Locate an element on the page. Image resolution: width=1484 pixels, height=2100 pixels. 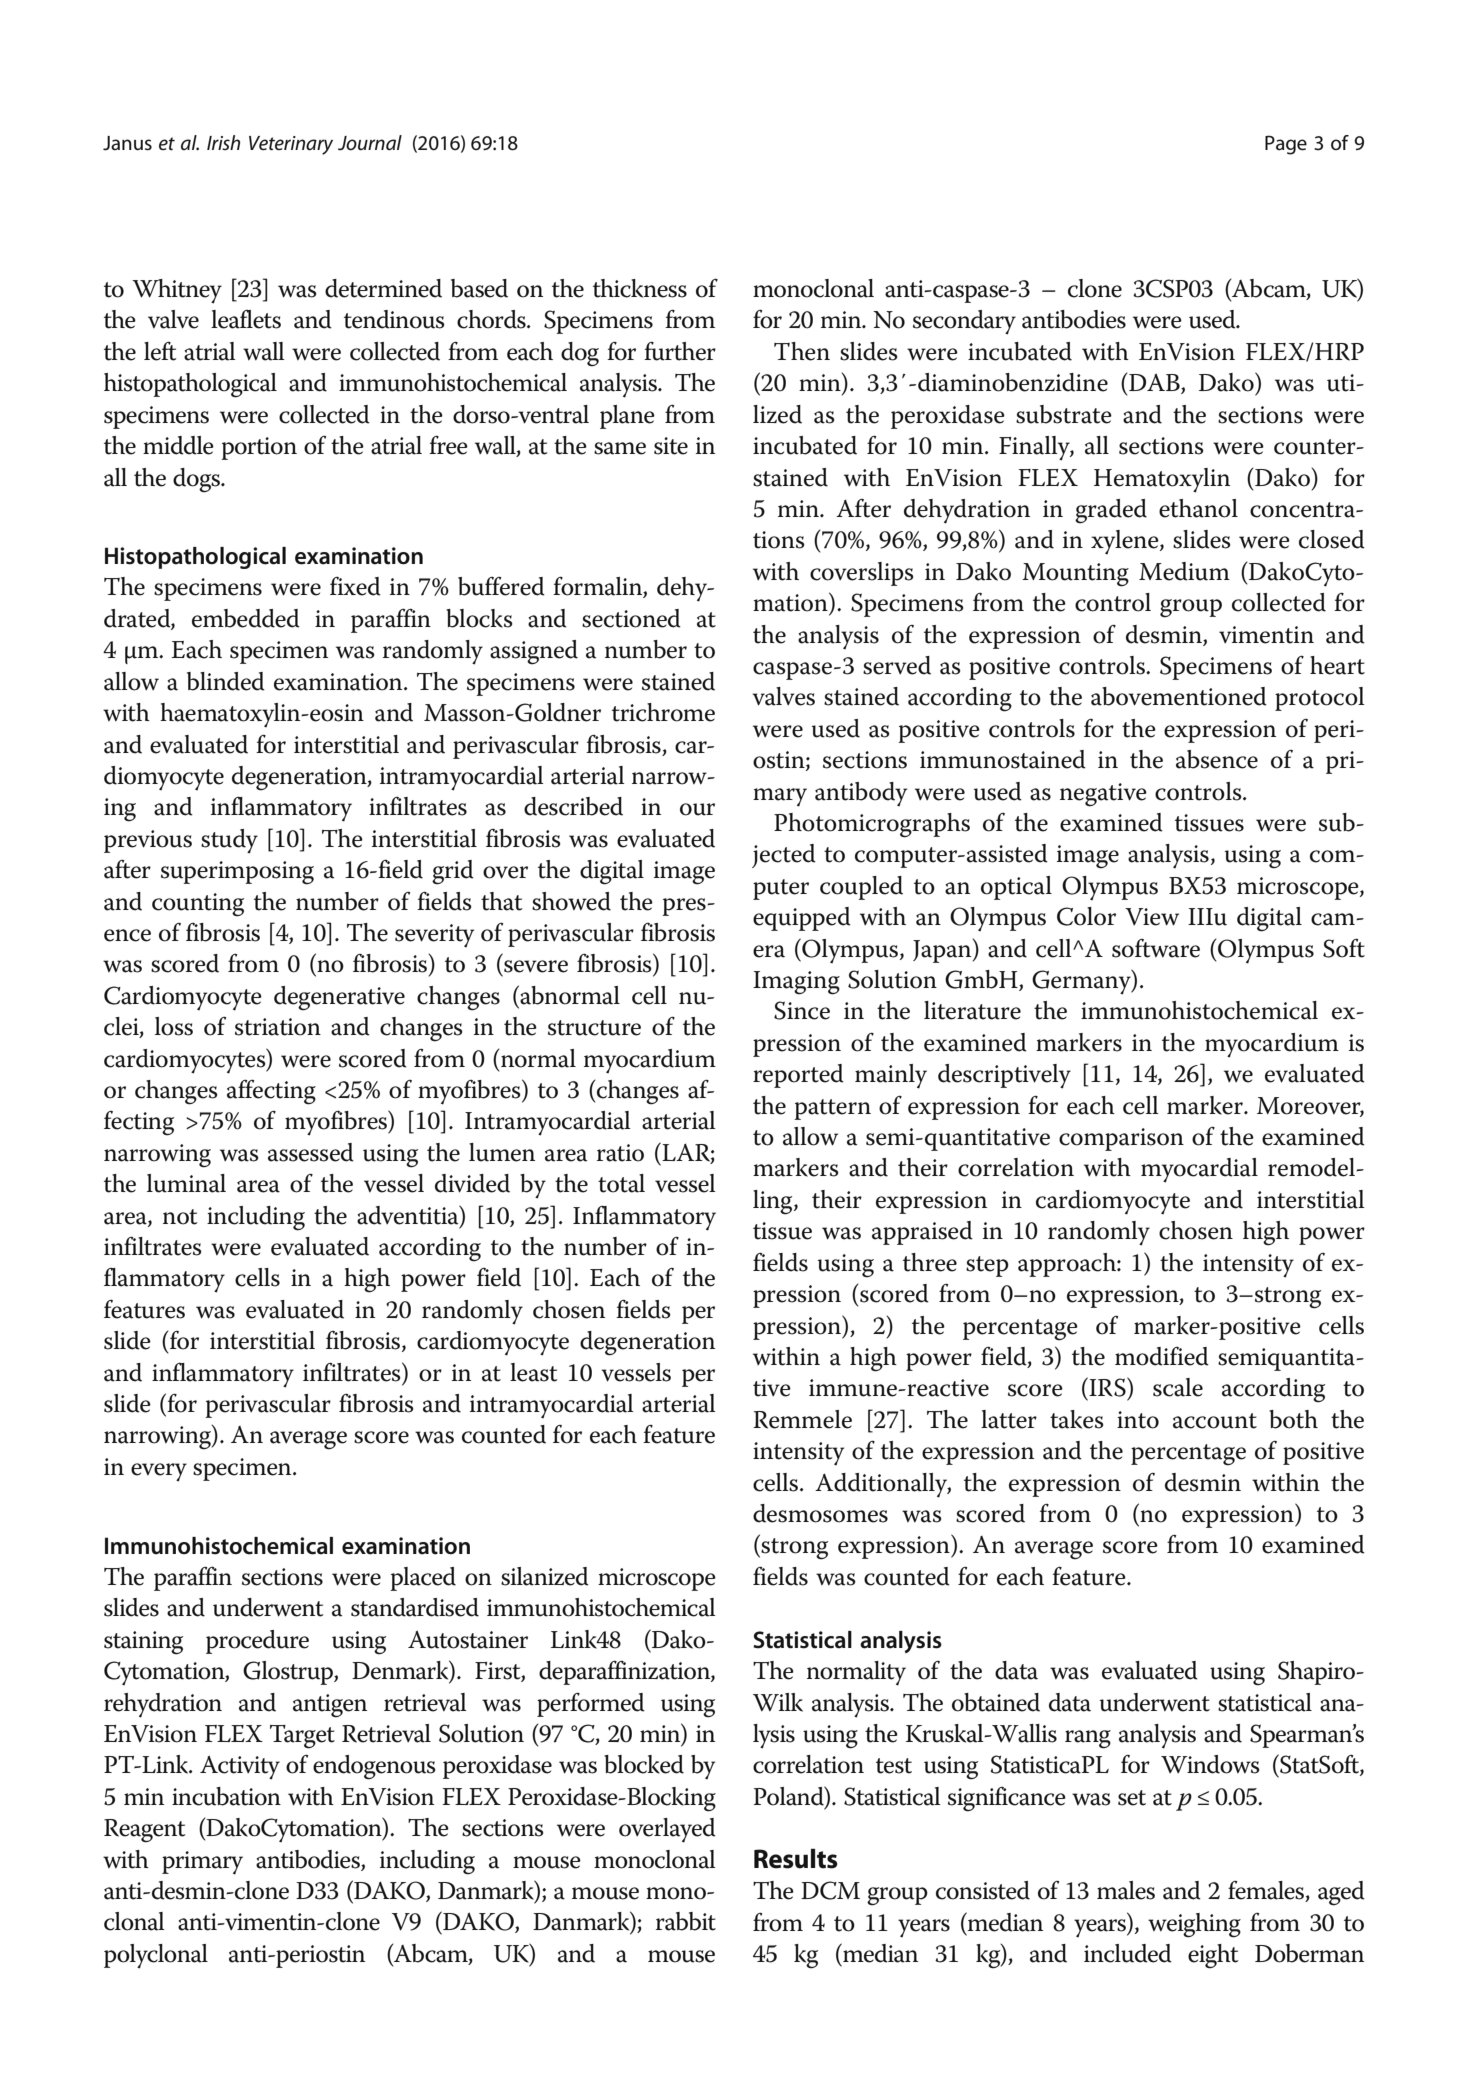
site is located at coordinates (671, 446).
